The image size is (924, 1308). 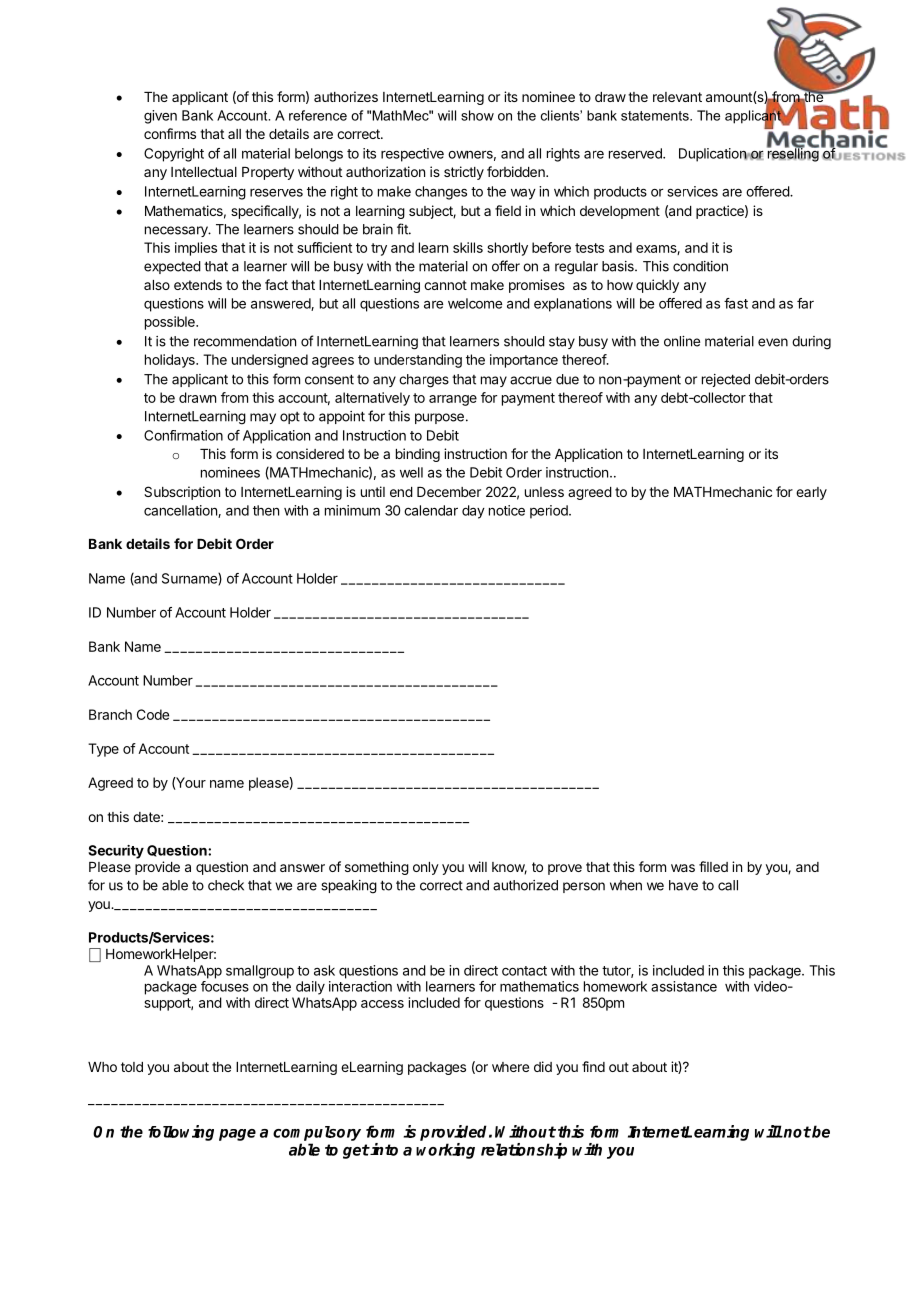 What do you see at coordinates (677, 97) in the page?
I see `relevant` at bounding box center [677, 97].
